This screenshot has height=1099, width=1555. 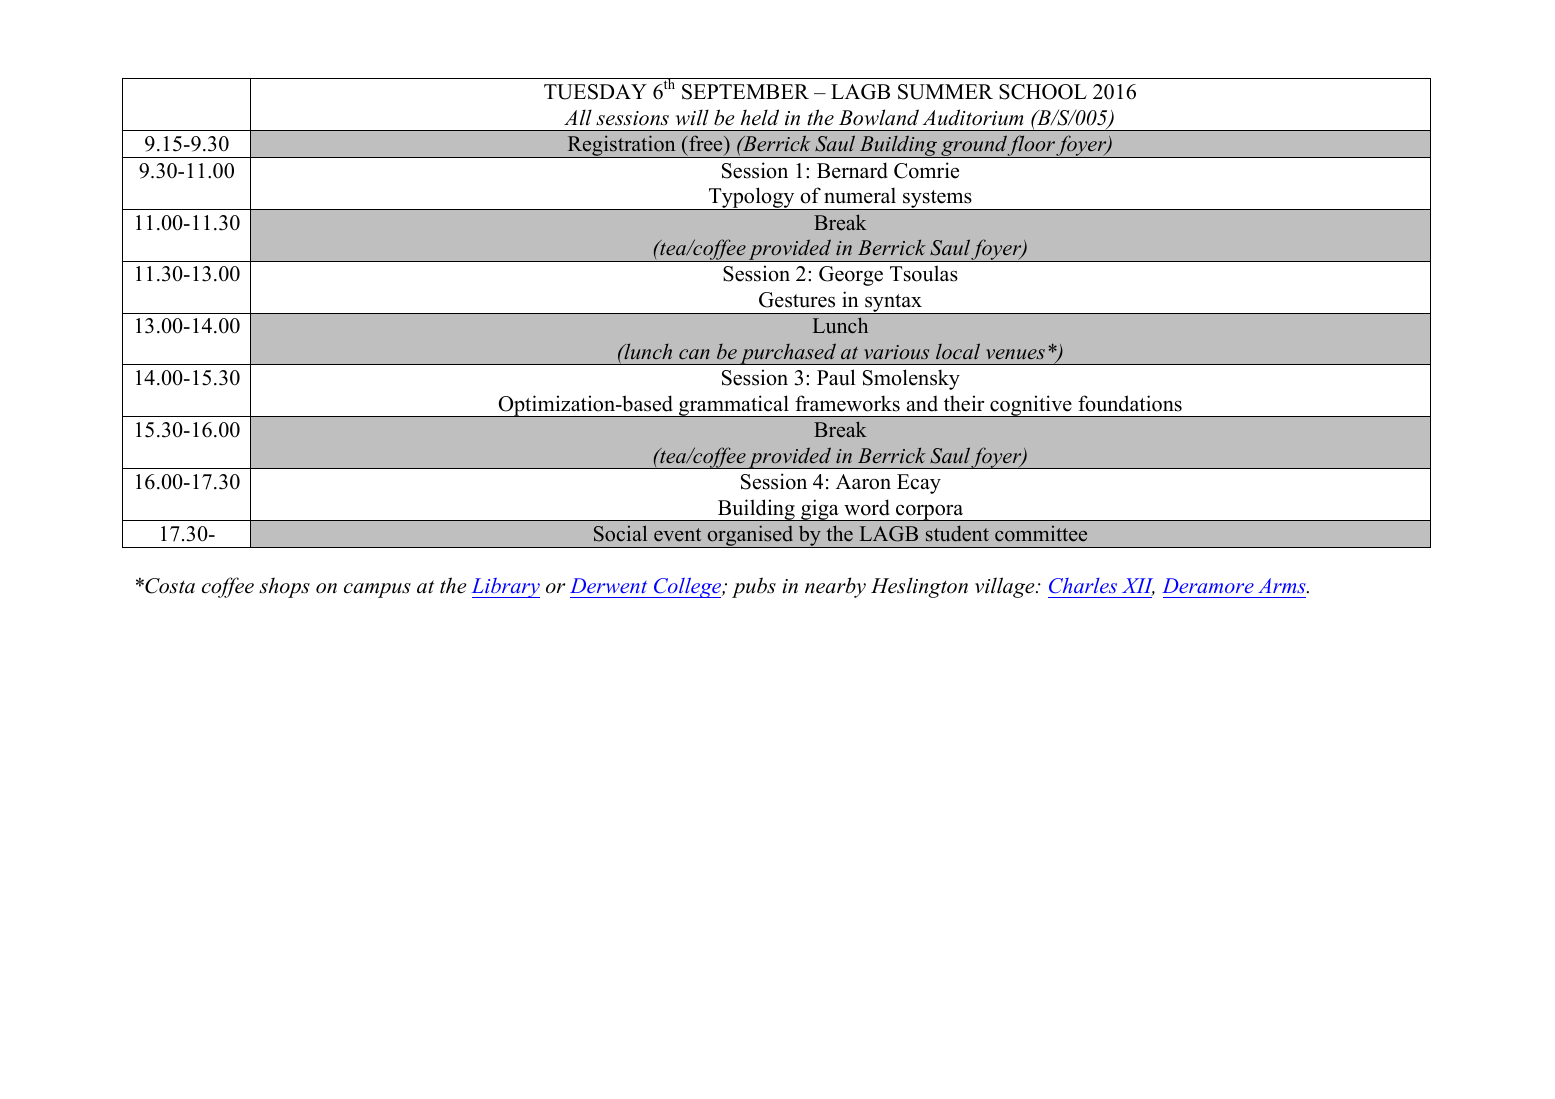 I want to click on pubs, so click(x=754, y=587).
